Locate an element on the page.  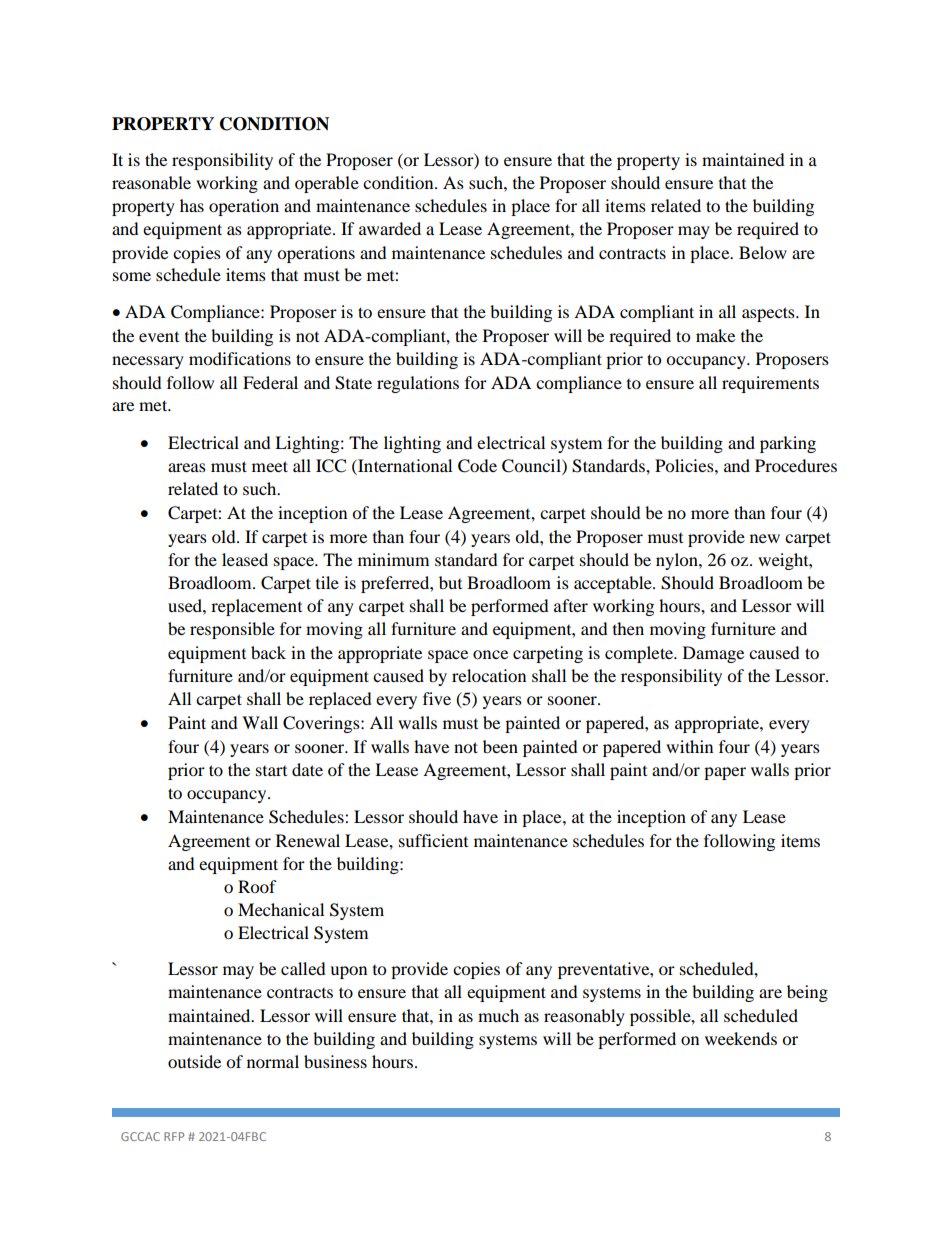
Below is located at coordinates (763, 252).
